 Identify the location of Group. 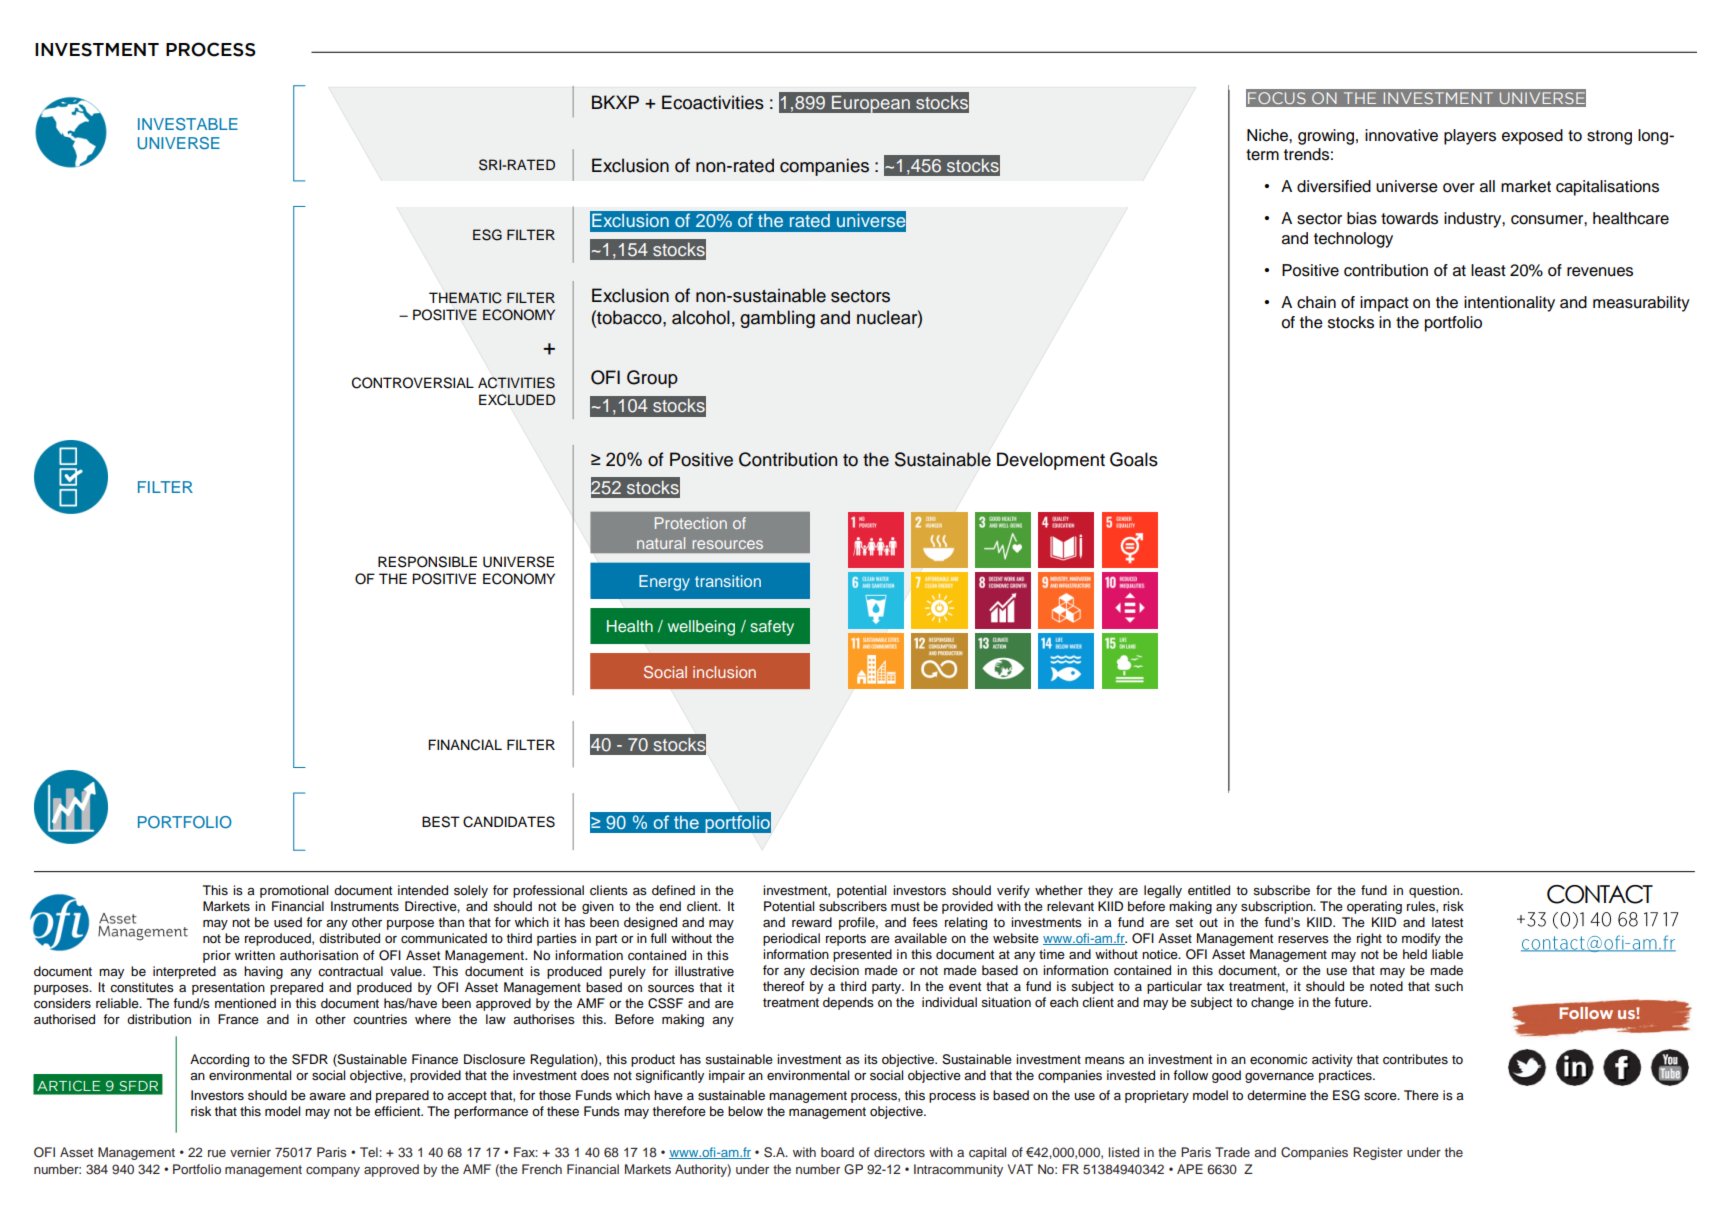
(652, 379).
